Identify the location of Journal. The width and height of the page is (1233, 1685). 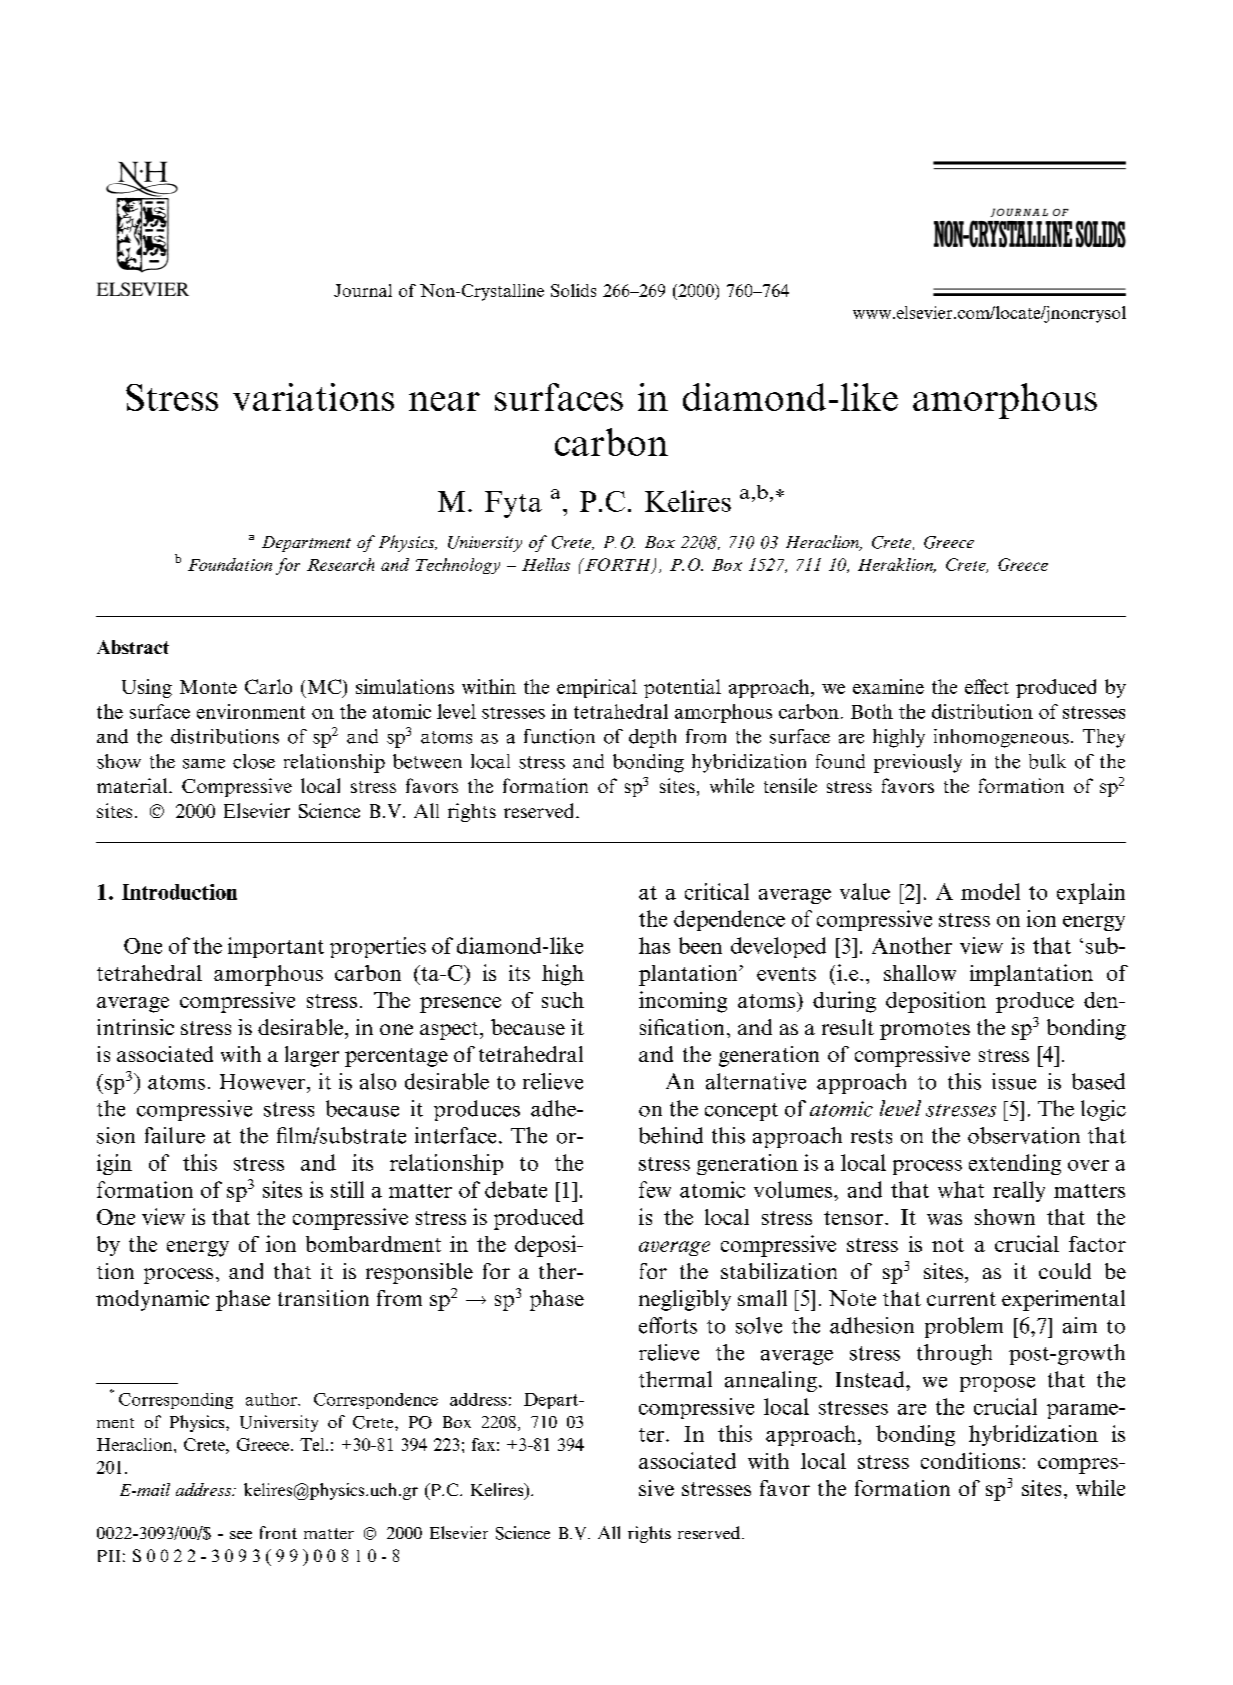
(363, 290).
